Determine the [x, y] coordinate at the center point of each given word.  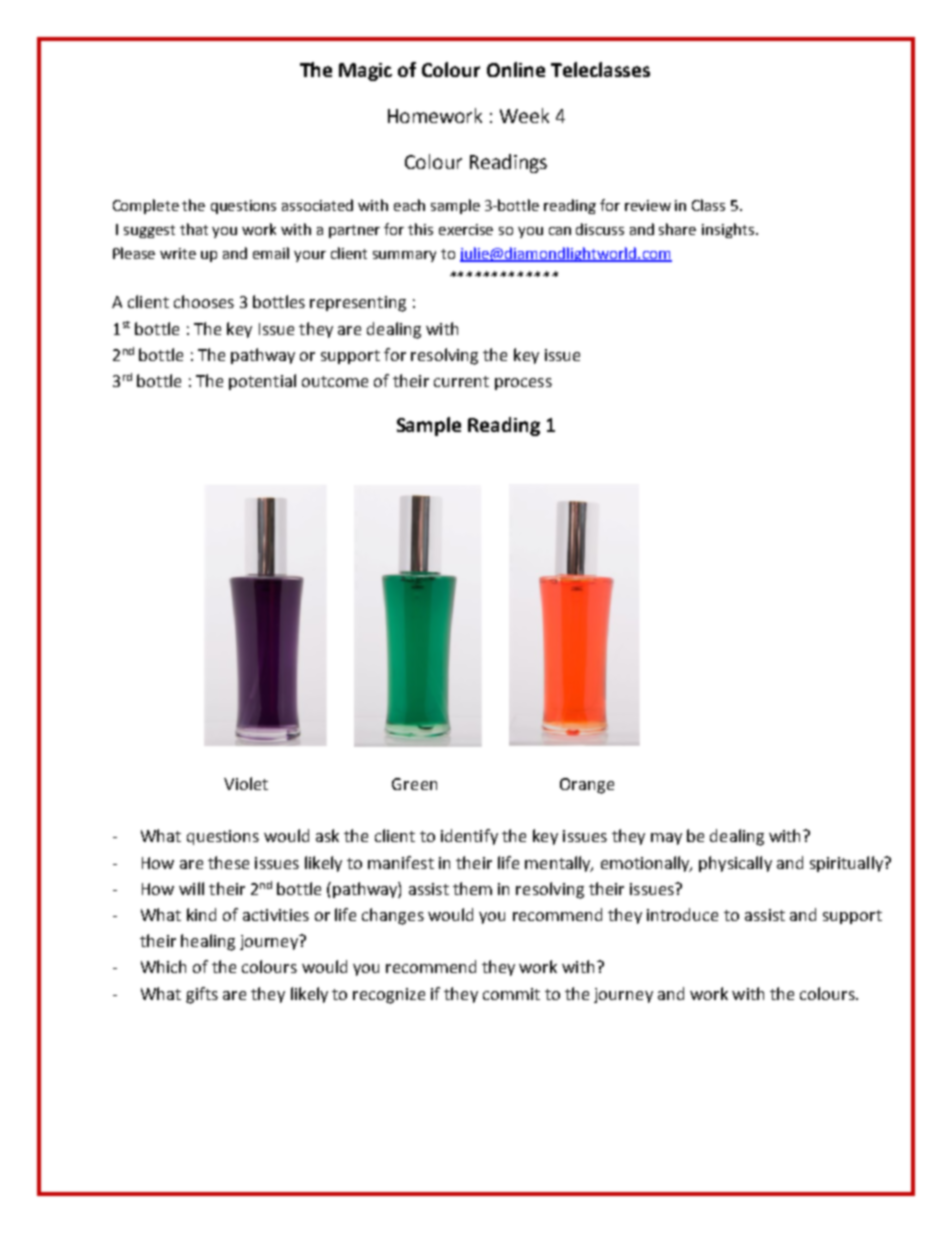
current [461, 381]
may [666, 839]
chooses [204, 301]
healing [208, 942]
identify [469, 837]
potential [262, 382]
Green [414, 784]
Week [524, 115]
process [523, 384]
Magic [365, 72]
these [228, 862]
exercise [466, 229]
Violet [246, 783]
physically [735, 864]
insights [728, 230]
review [648, 205]
